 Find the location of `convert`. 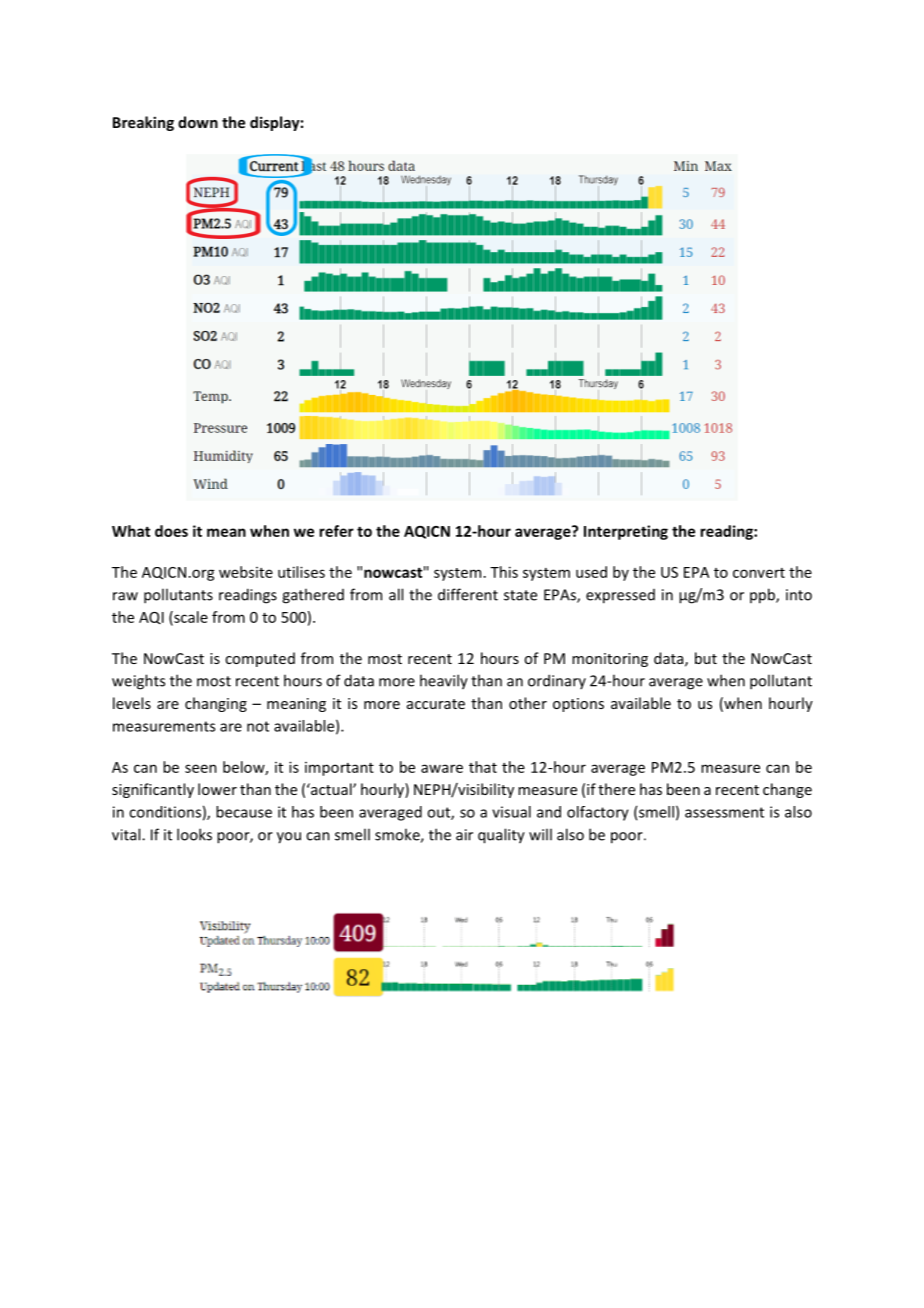

convert is located at coordinates (759, 573).
